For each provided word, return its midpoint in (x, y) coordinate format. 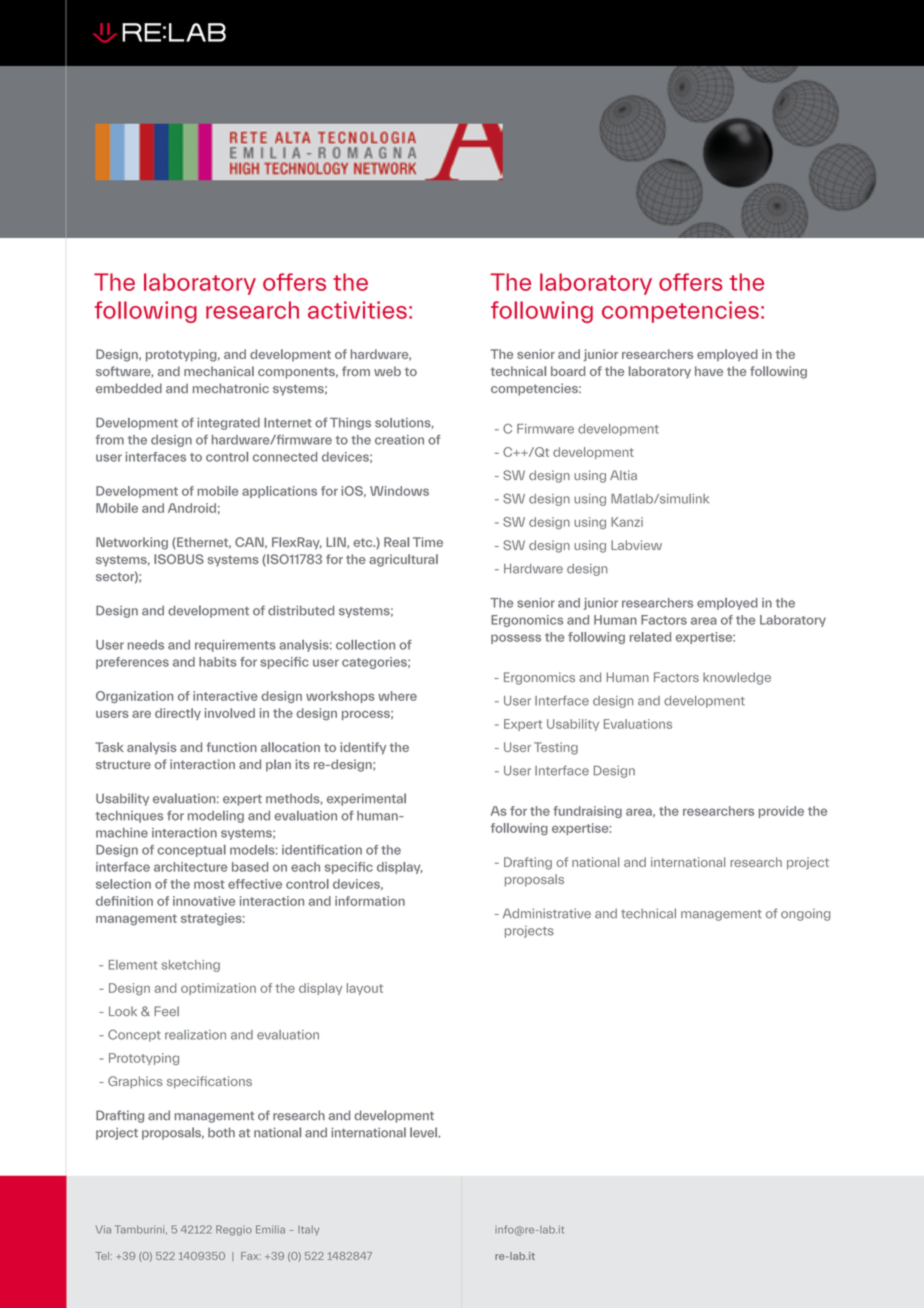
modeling (216, 817)
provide (781, 812)
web (387, 371)
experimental (366, 799)
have (709, 371)
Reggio (234, 1230)
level (424, 1132)
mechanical (219, 371)
